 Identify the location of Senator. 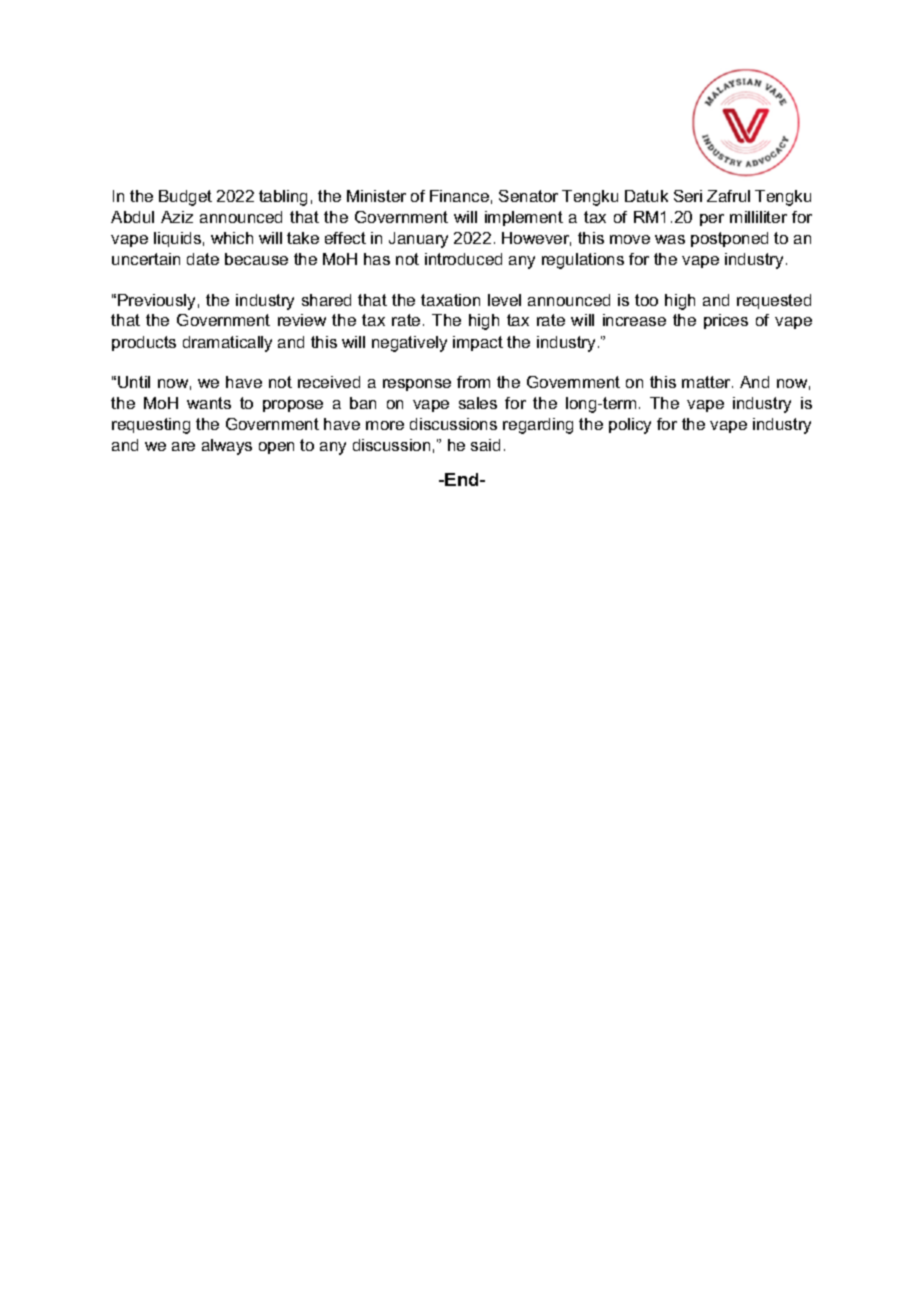
(528, 196).
